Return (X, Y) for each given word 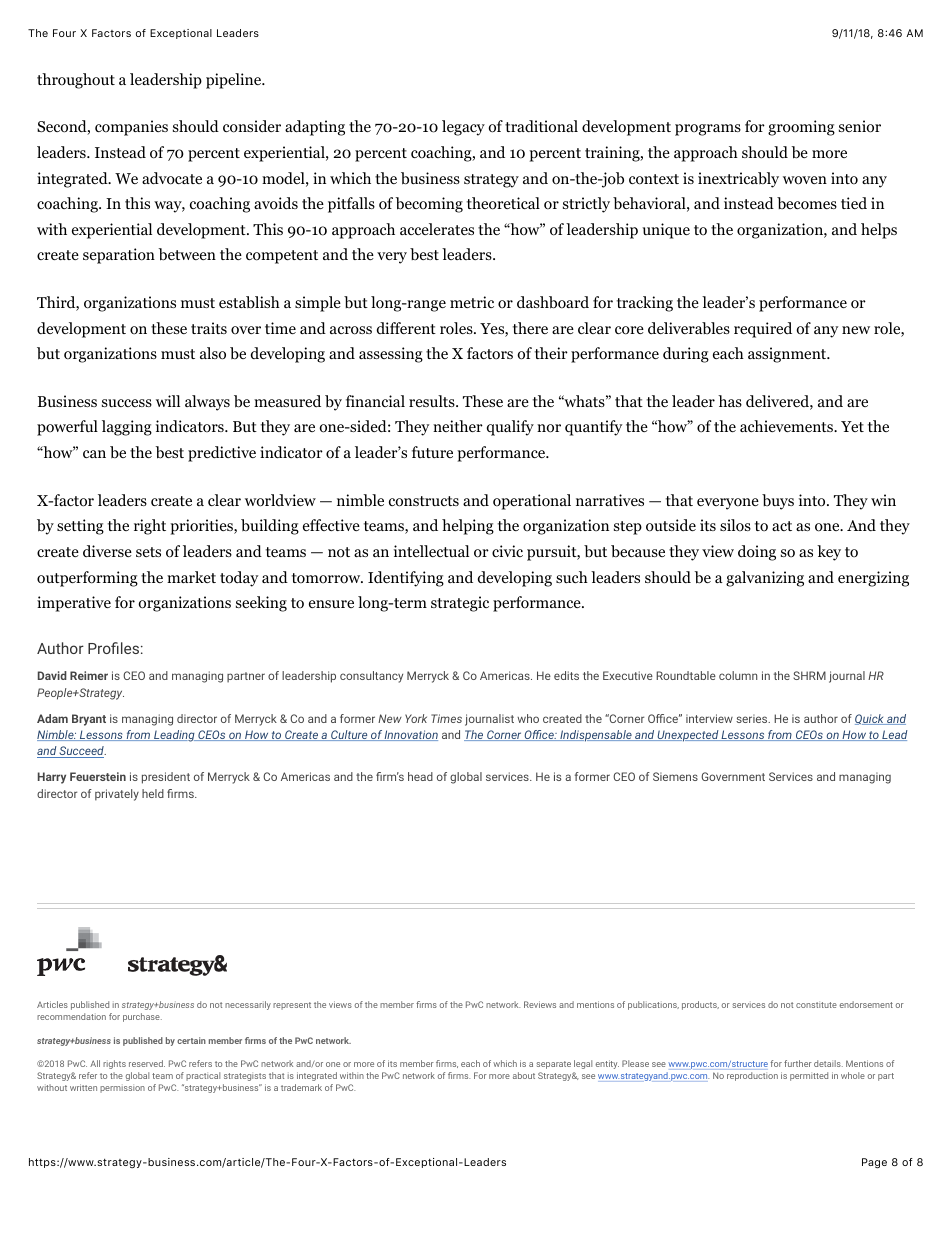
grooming (801, 128)
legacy (463, 128)
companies (131, 128)
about (524, 1075)
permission (122, 1089)
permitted (809, 1076)
